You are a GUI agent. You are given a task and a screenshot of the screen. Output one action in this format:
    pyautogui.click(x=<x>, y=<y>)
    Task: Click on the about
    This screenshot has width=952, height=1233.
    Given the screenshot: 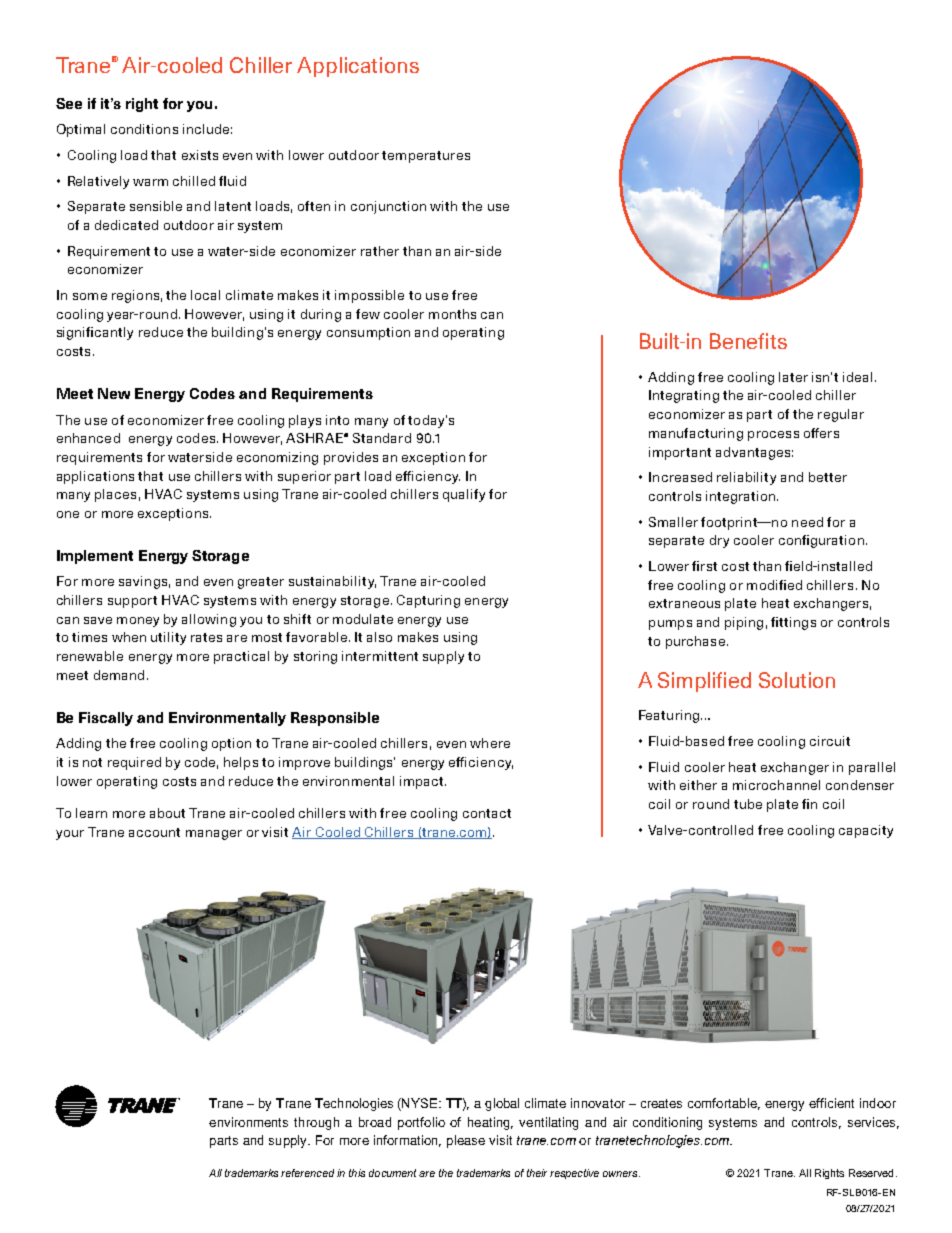 What is the action you would take?
    pyautogui.click(x=167, y=813)
